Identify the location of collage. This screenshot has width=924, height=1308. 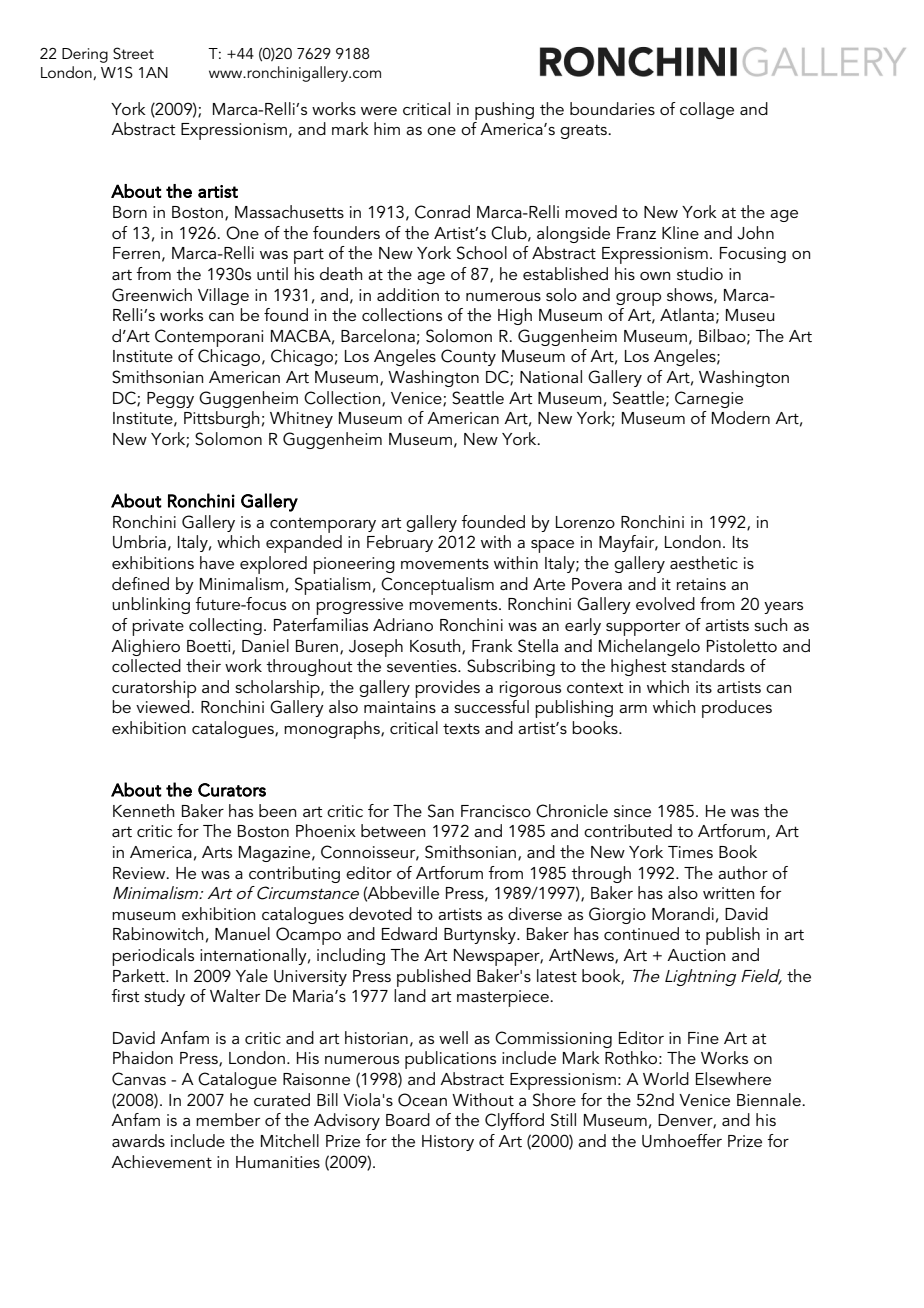
(707, 110).
